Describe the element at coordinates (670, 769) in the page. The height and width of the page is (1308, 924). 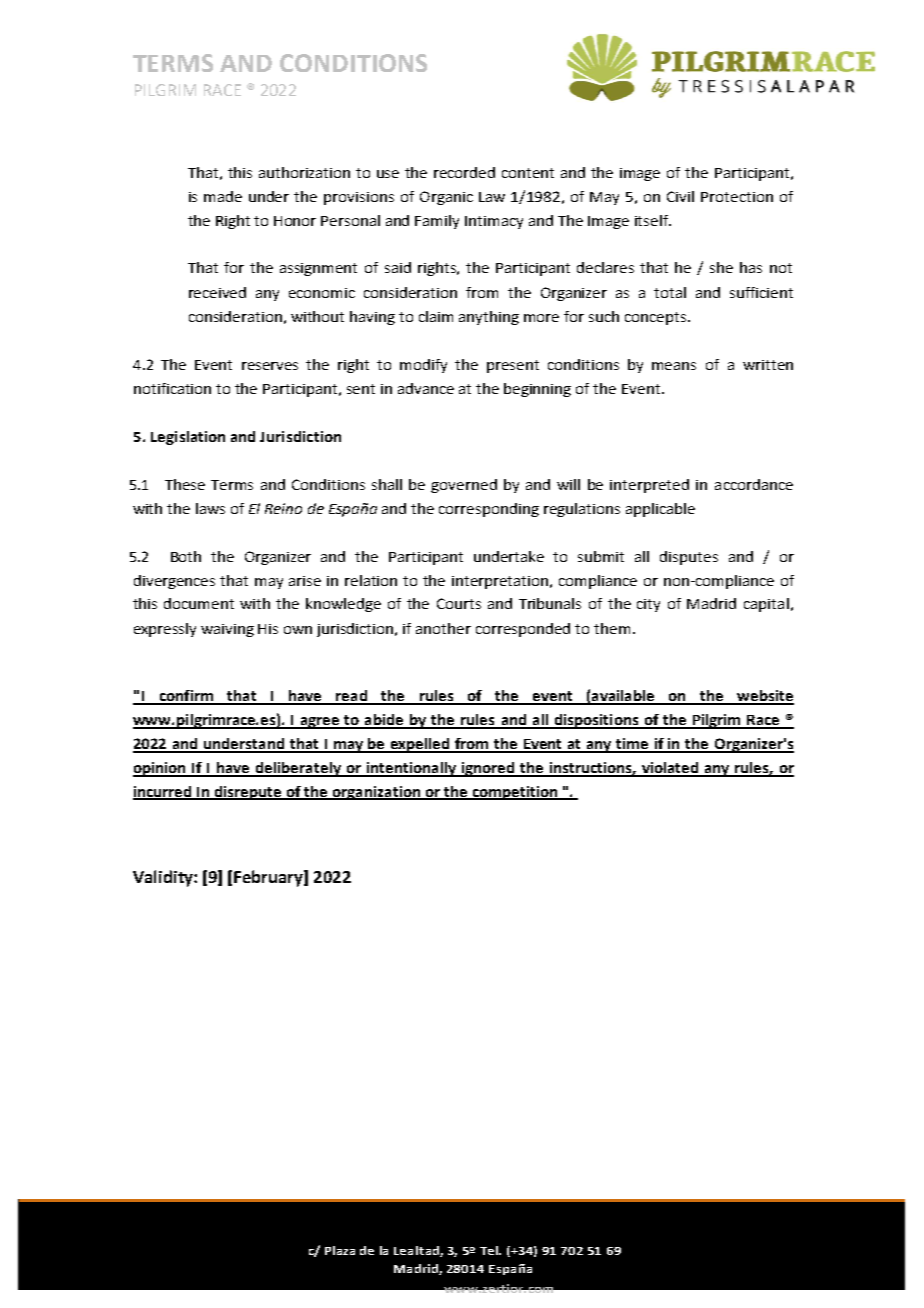
I see `violated` at that location.
